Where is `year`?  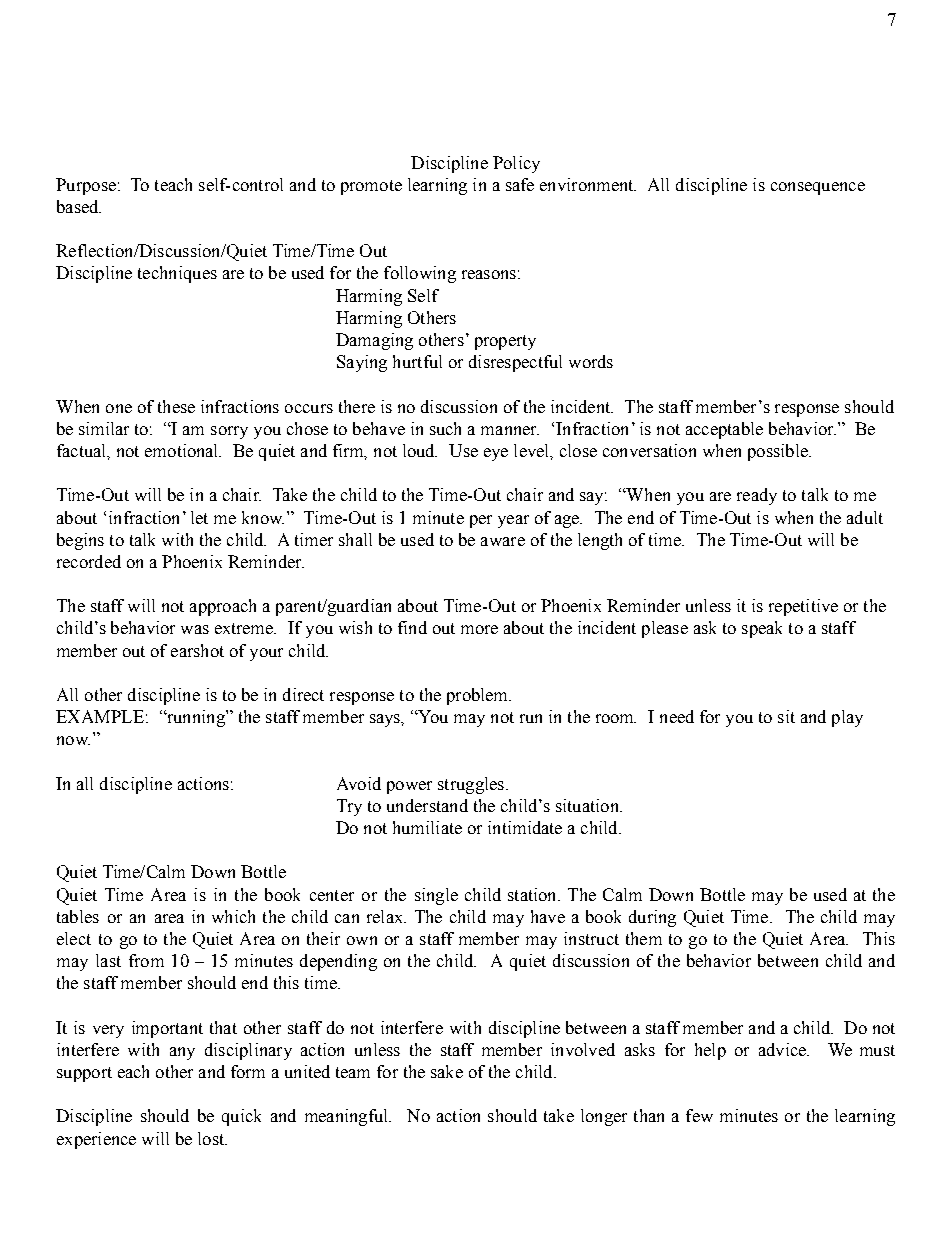 year is located at coordinates (513, 521).
